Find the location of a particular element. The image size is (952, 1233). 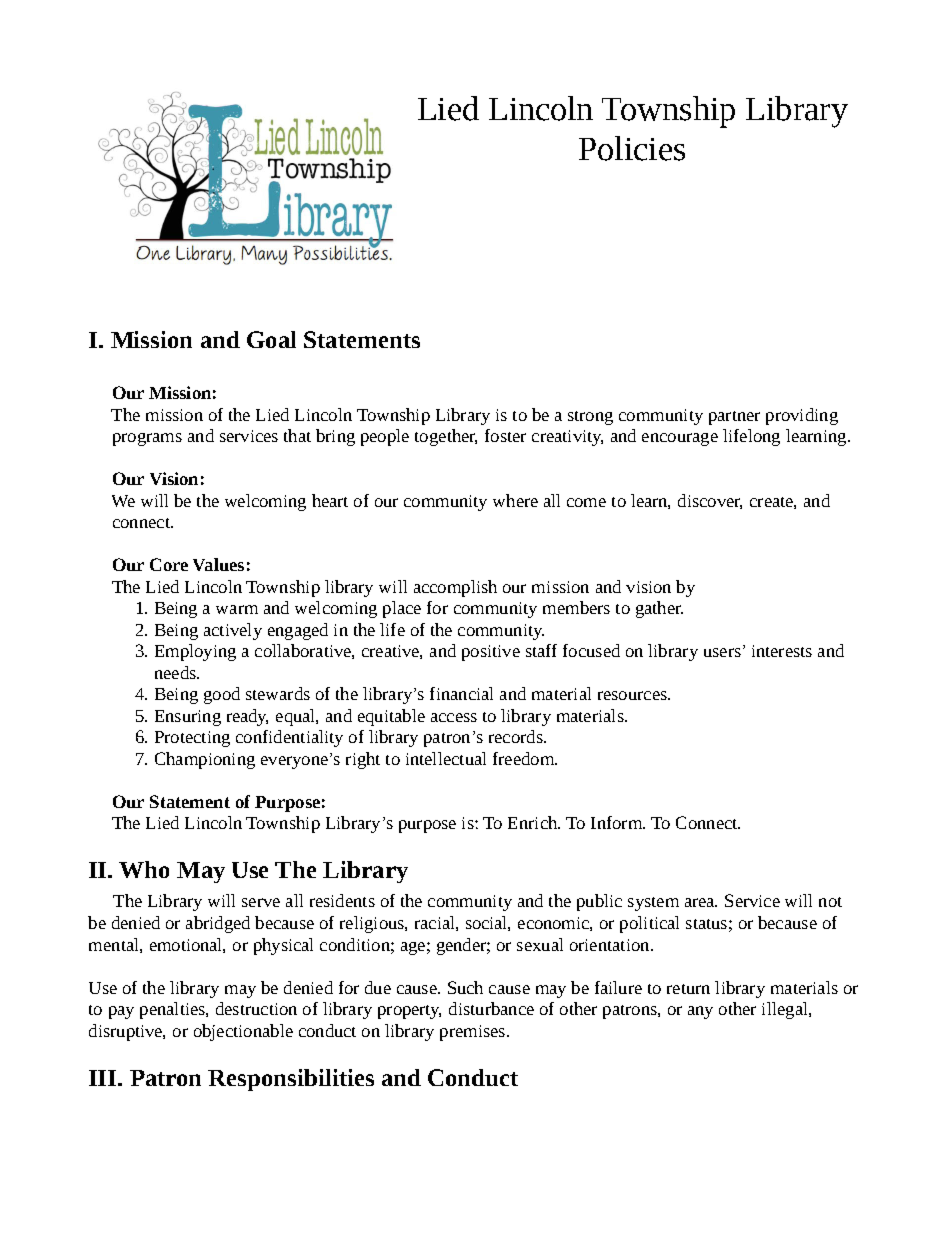

providing is located at coordinates (802, 416).
